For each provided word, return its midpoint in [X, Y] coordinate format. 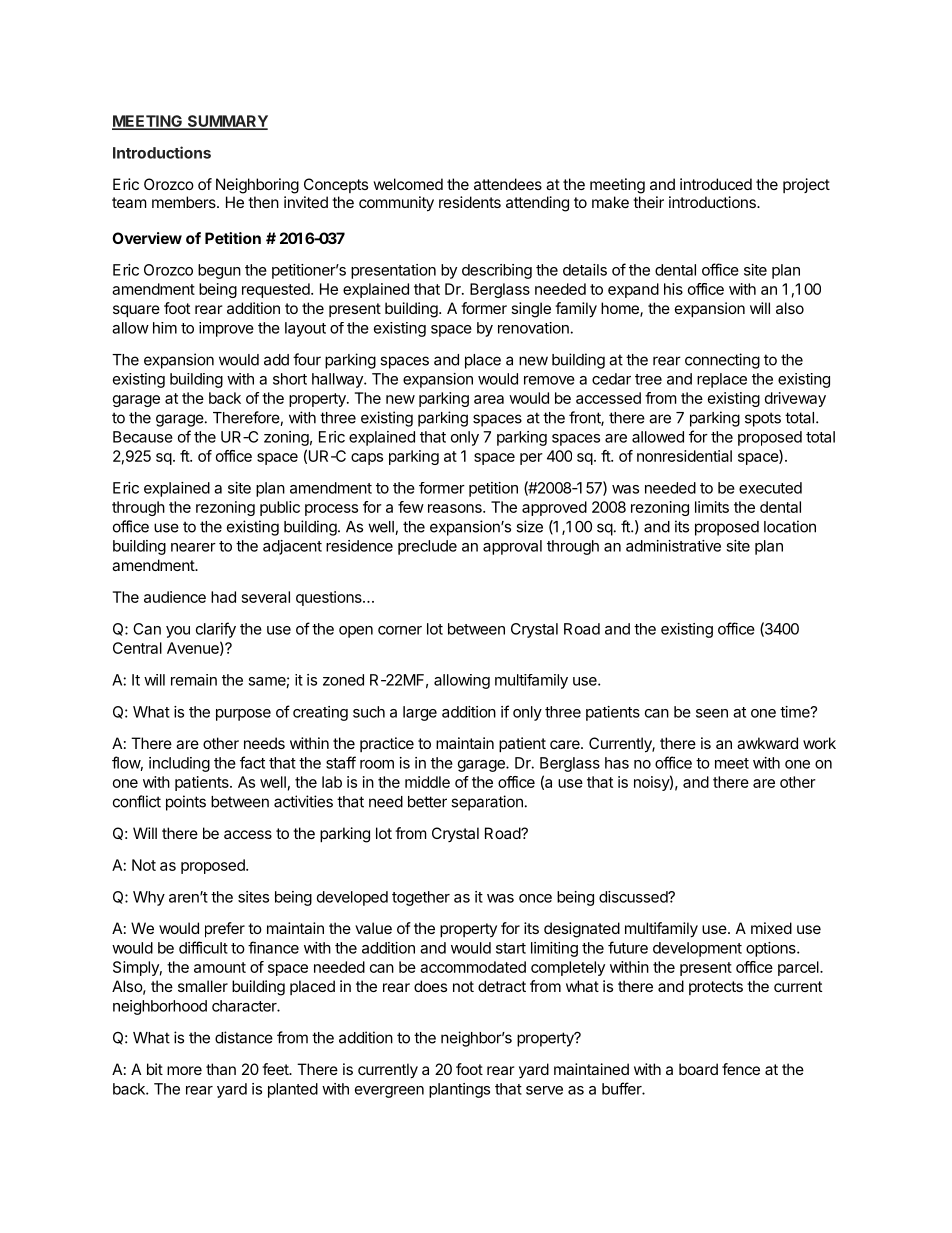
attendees [508, 184]
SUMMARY [226, 122]
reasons [456, 508]
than [221, 1069]
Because [143, 437]
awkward [767, 743]
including [179, 764]
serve [544, 1090]
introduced [716, 184]
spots [763, 419]
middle [427, 782]
